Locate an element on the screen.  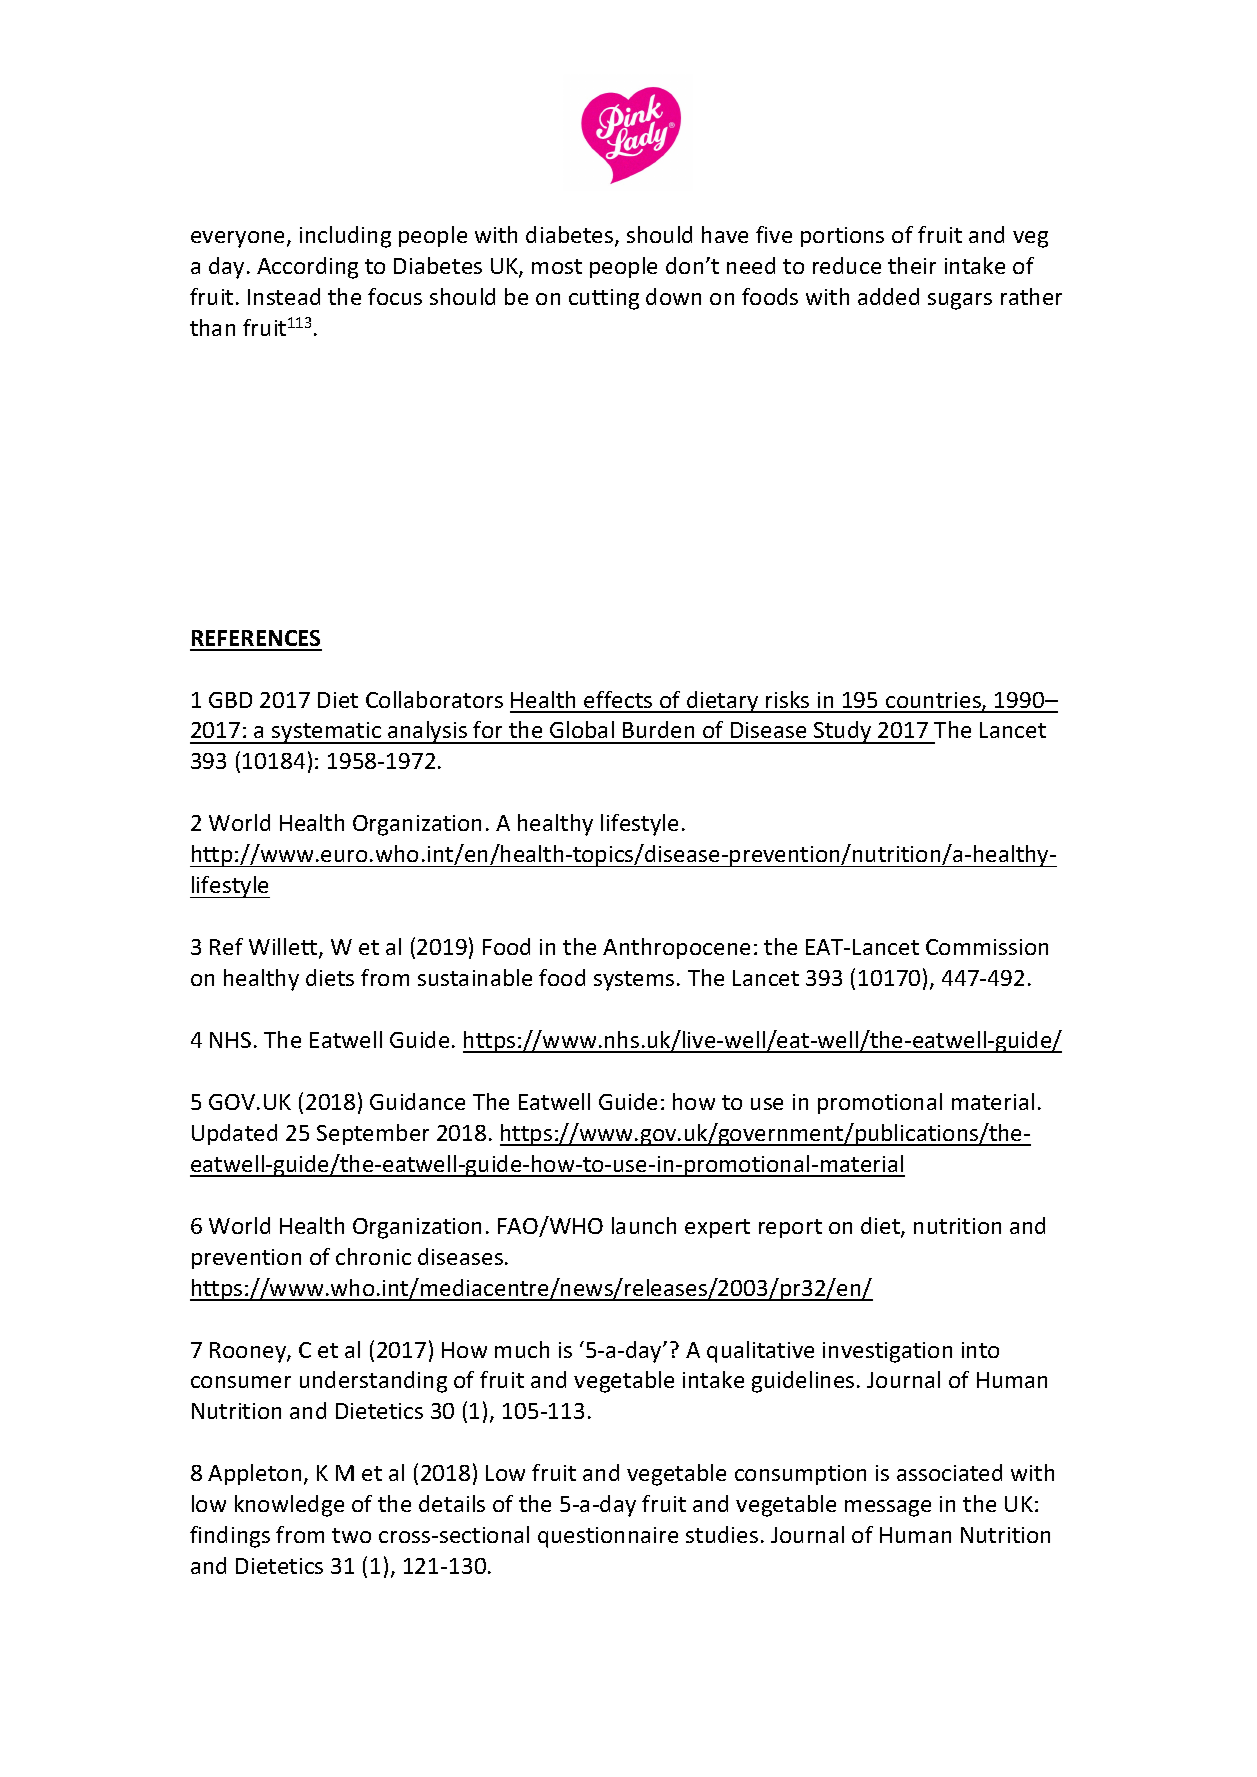
Willett is located at coordinates (284, 948).
